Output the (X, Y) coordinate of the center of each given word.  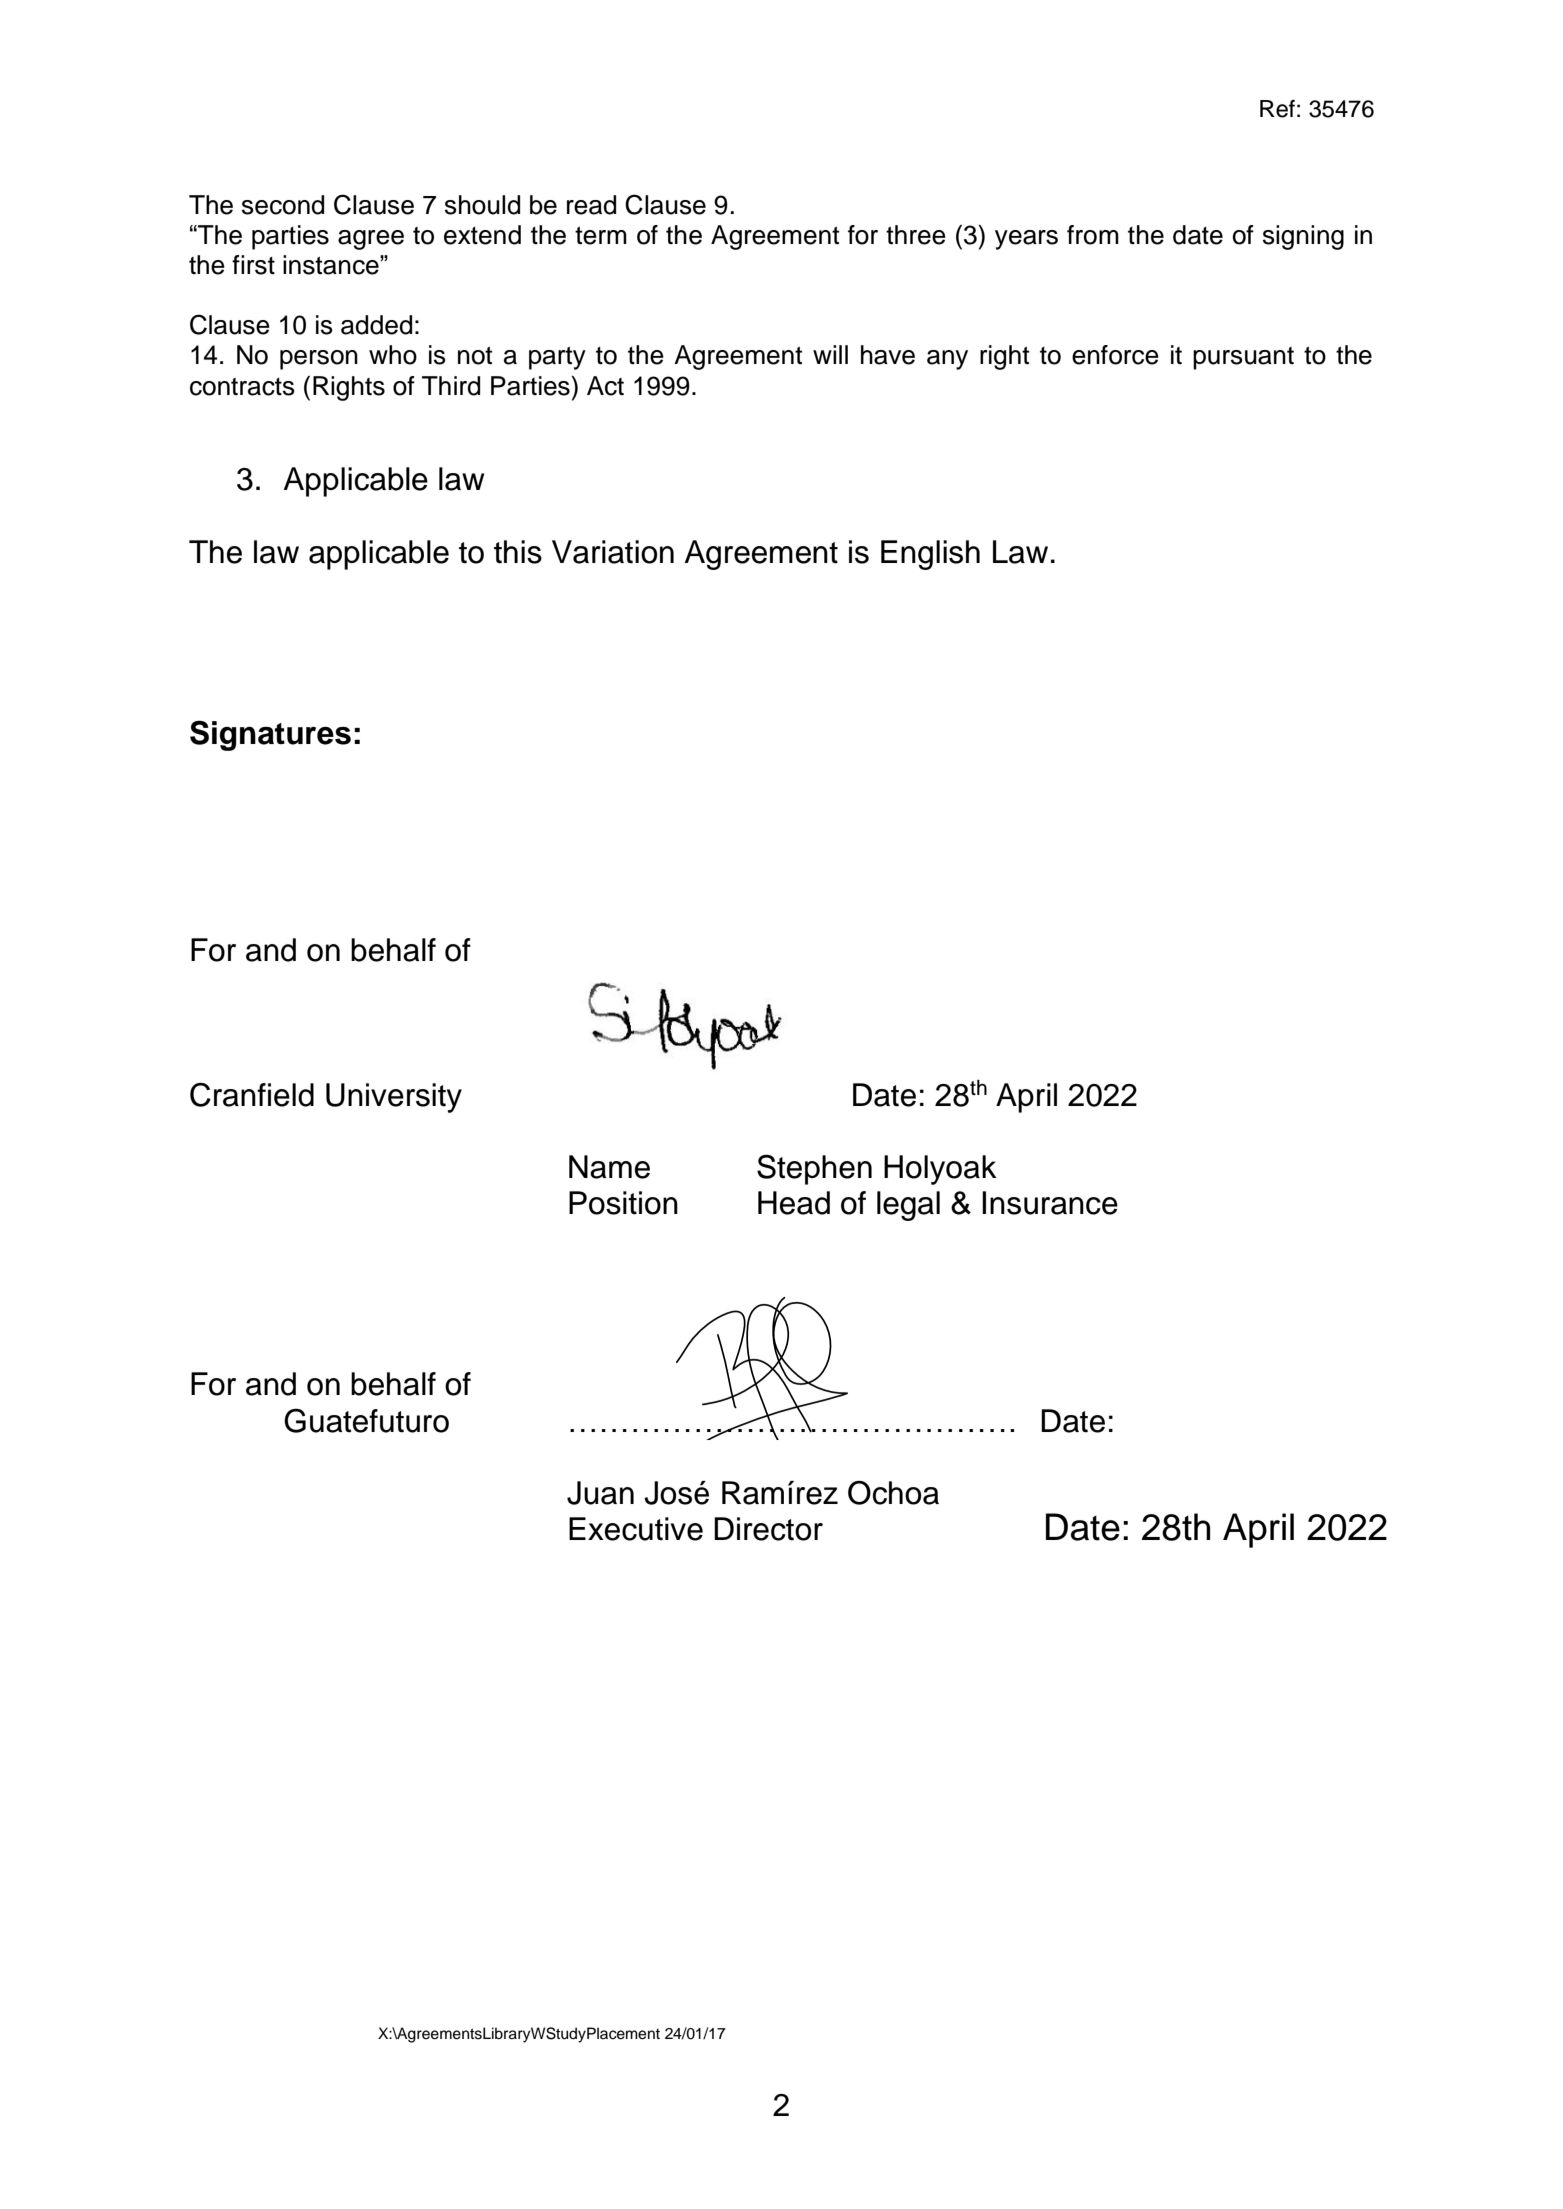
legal (908, 1206)
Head (794, 1203)
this (518, 552)
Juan (600, 1493)
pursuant (1243, 358)
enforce (1115, 355)
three (916, 235)
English (930, 555)
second (283, 205)
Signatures (270, 735)
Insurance (1050, 1203)
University (394, 1098)
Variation (613, 552)
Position (623, 1203)
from (1093, 235)
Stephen (814, 1169)
